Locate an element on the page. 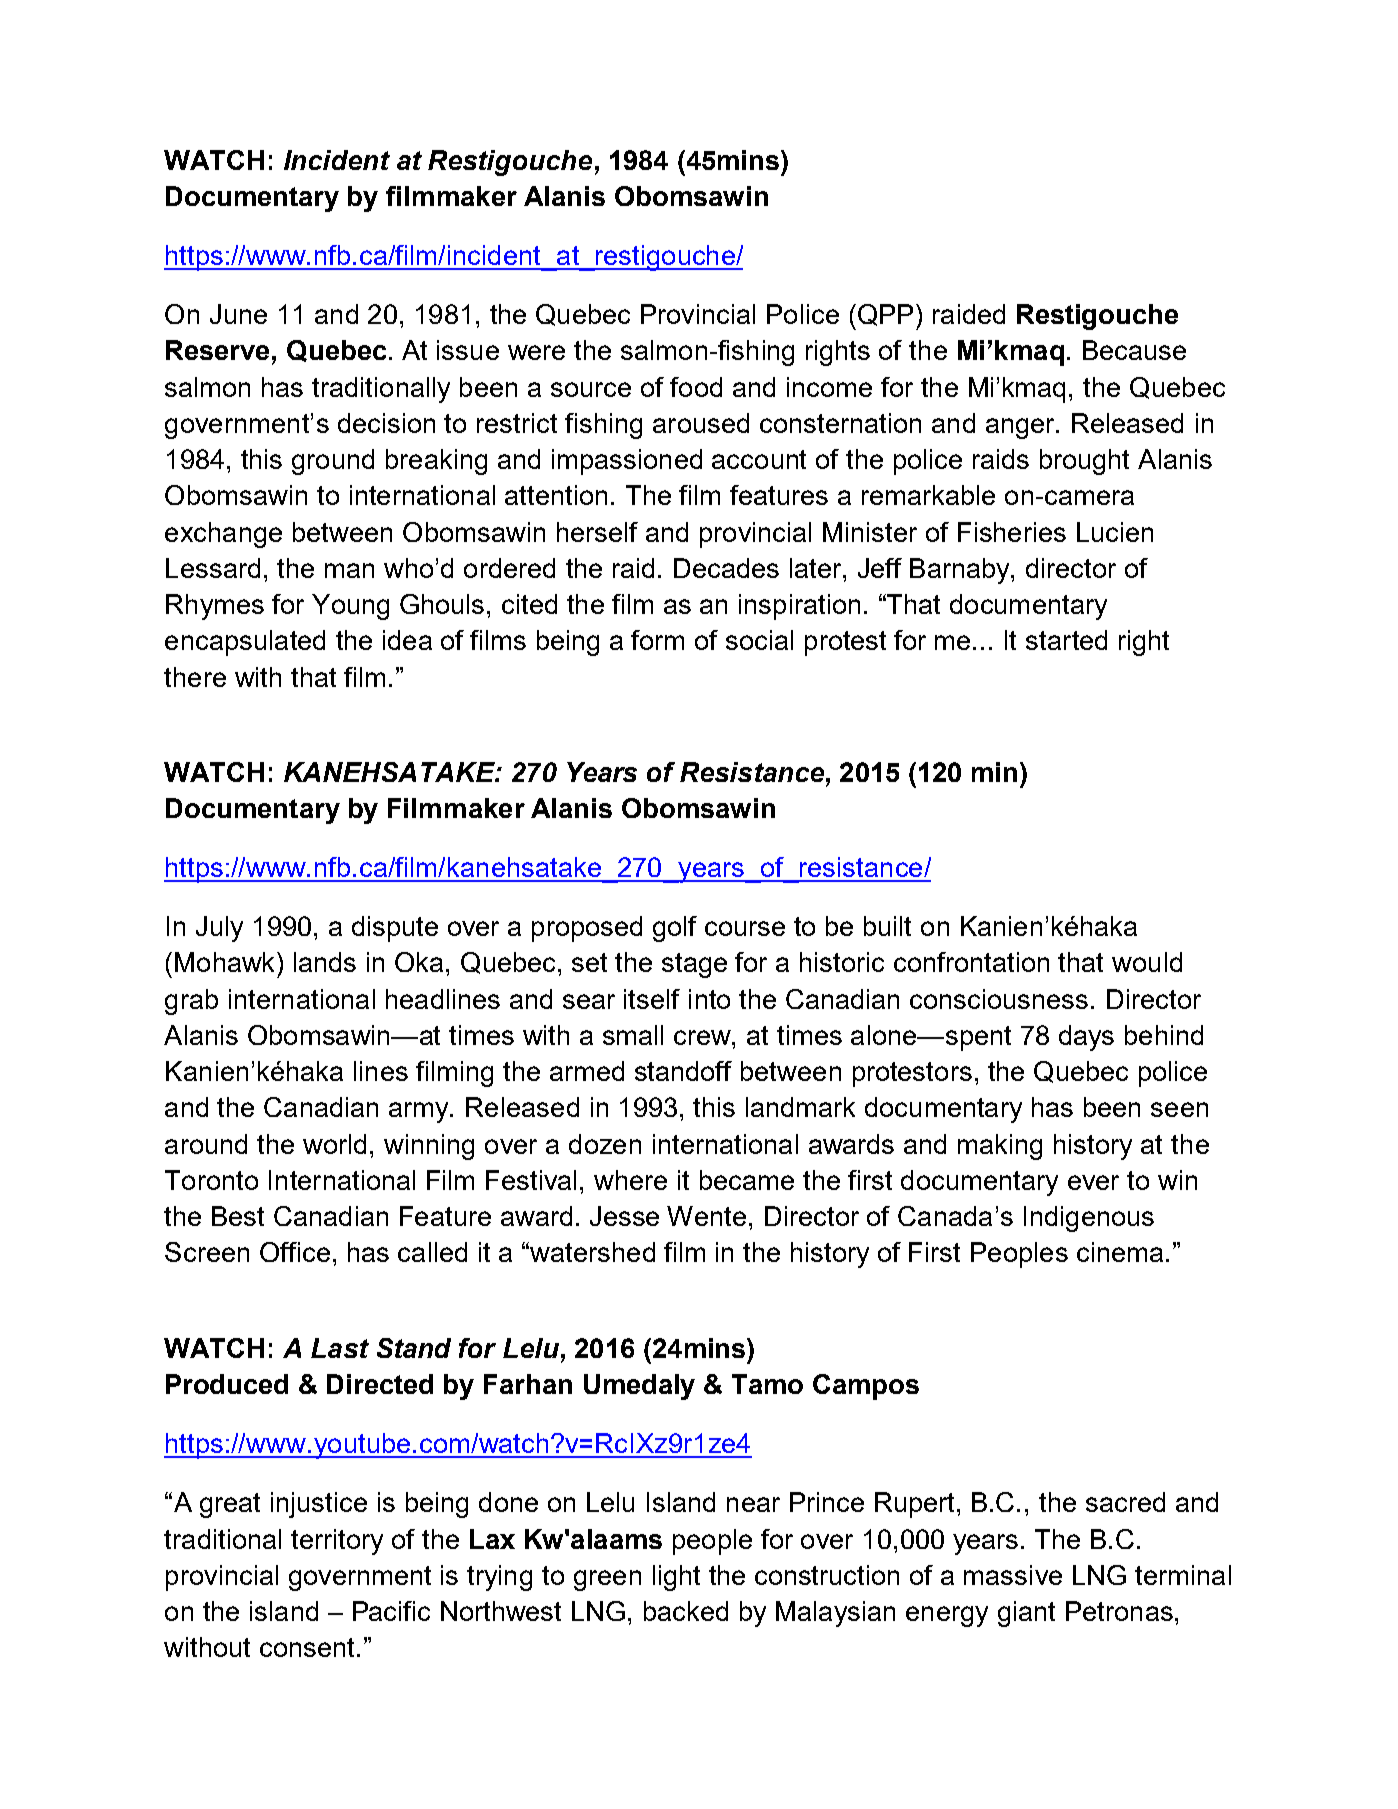  Because is located at coordinates (1134, 350).
